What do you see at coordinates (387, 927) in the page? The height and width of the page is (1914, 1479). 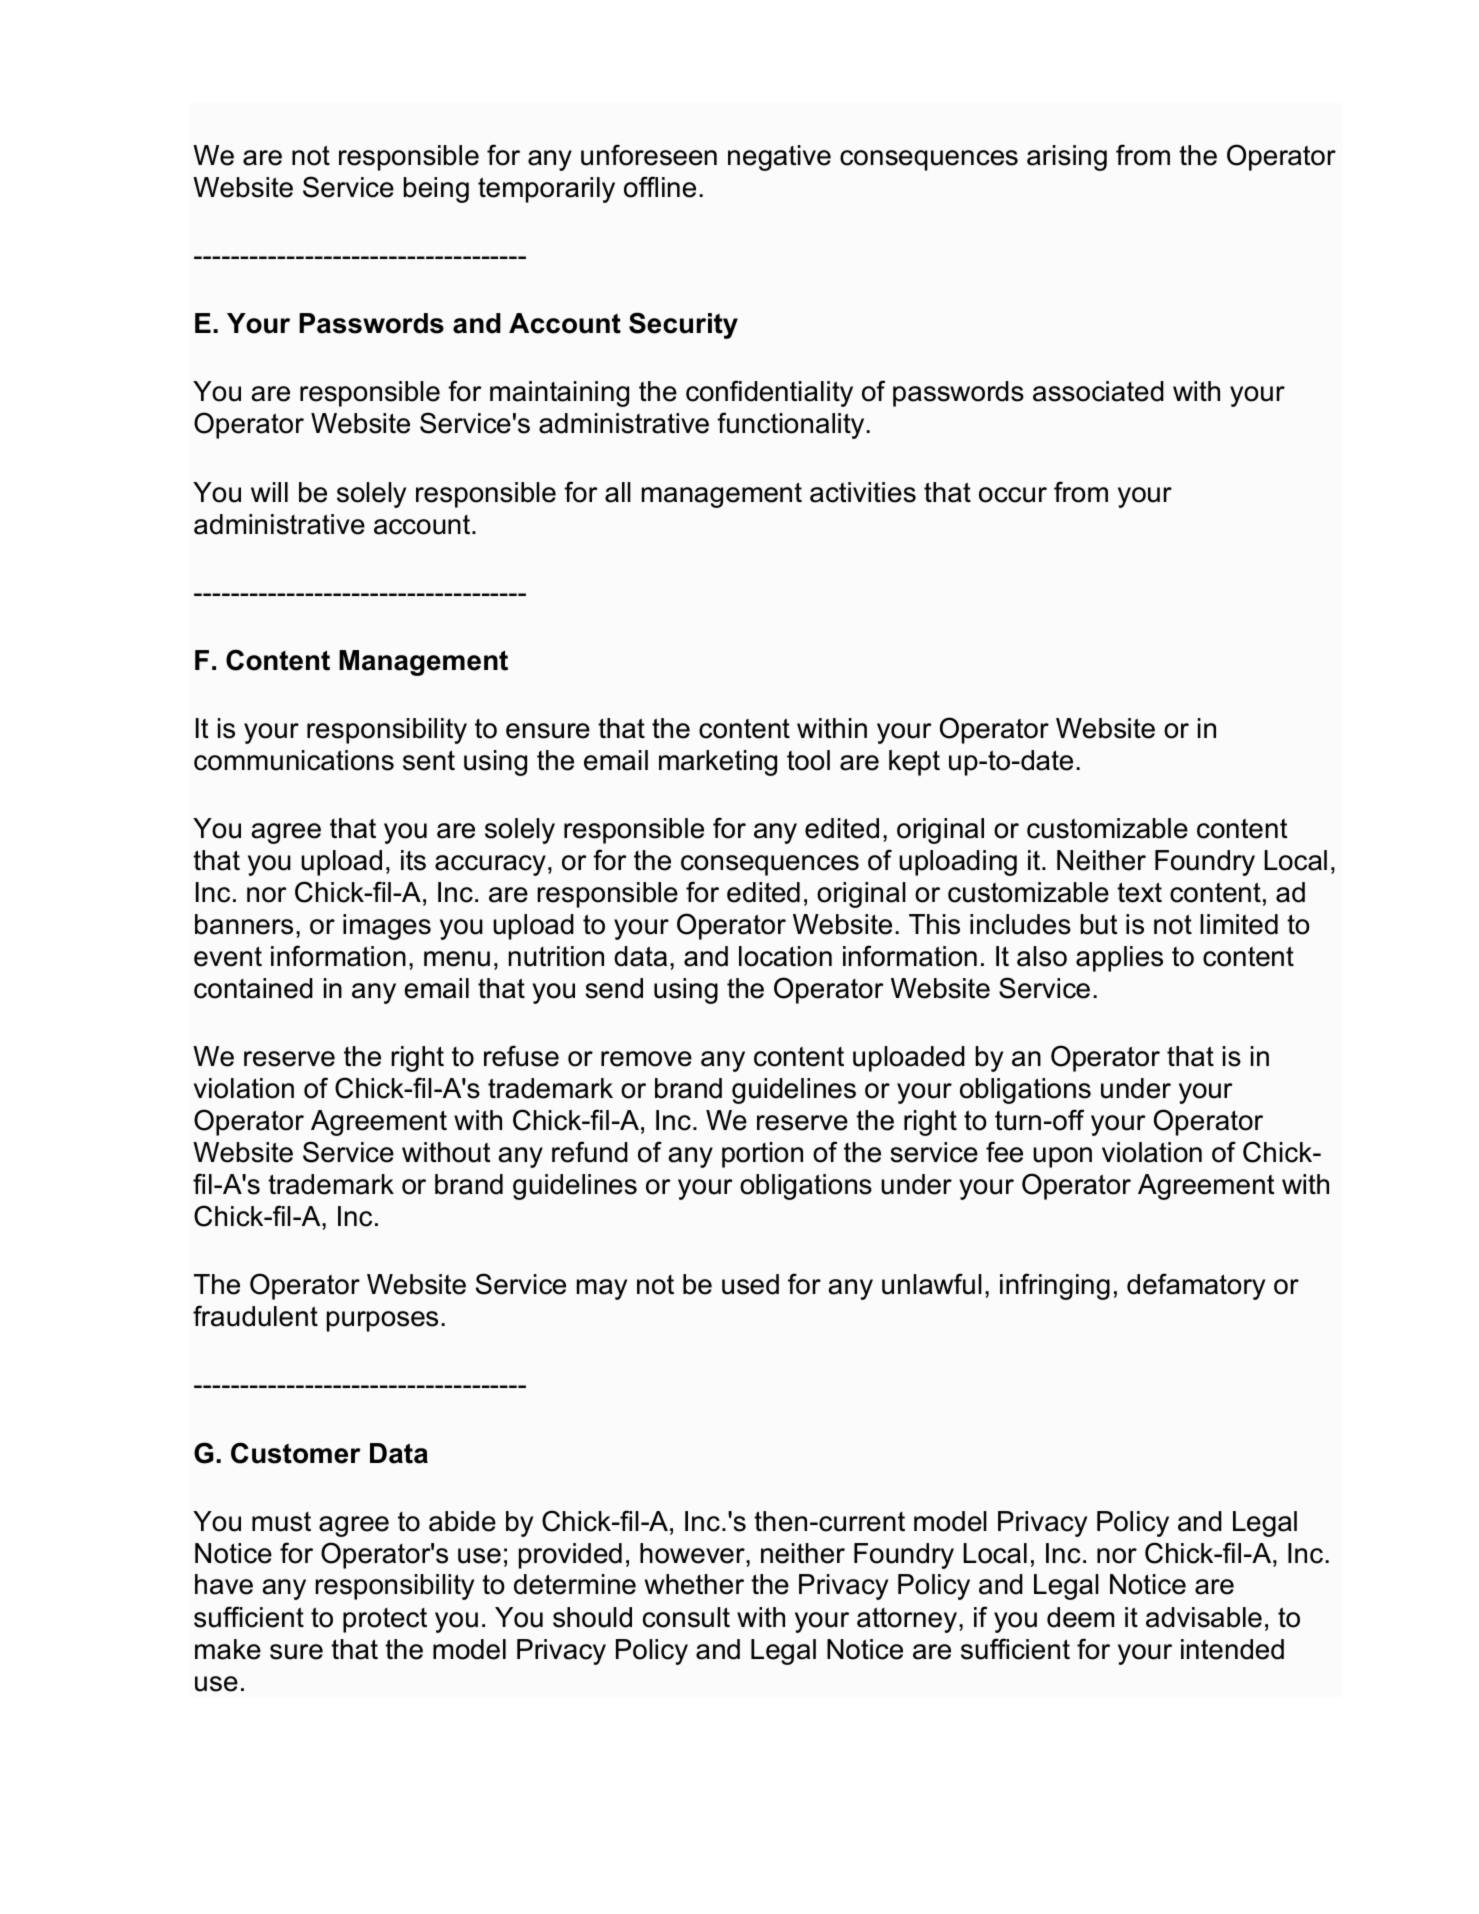 I see `images` at bounding box center [387, 927].
